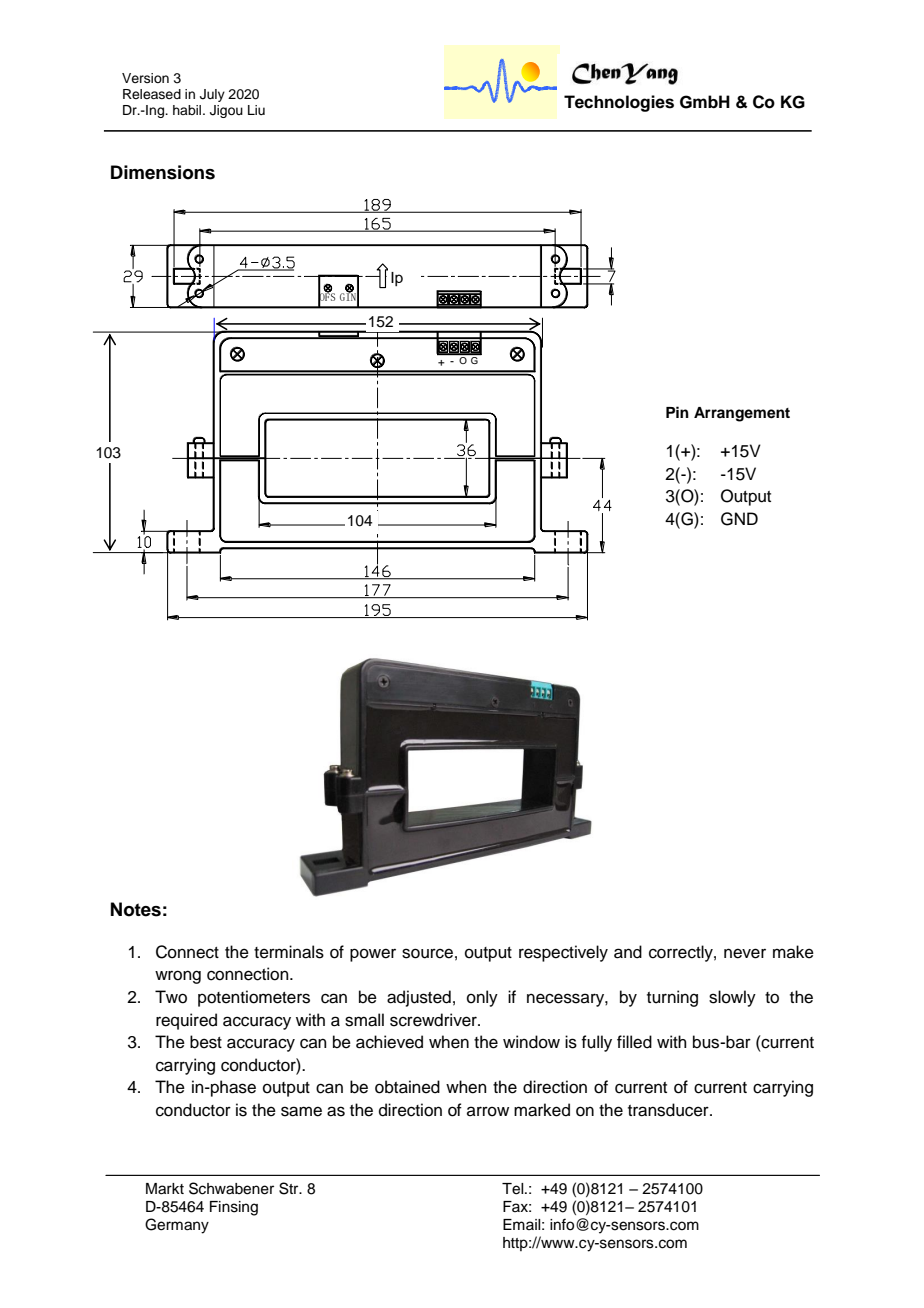 This image has height=1308, width=924. Describe the element at coordinates (177, 1226) in the image. I see `Germany` at that location.
